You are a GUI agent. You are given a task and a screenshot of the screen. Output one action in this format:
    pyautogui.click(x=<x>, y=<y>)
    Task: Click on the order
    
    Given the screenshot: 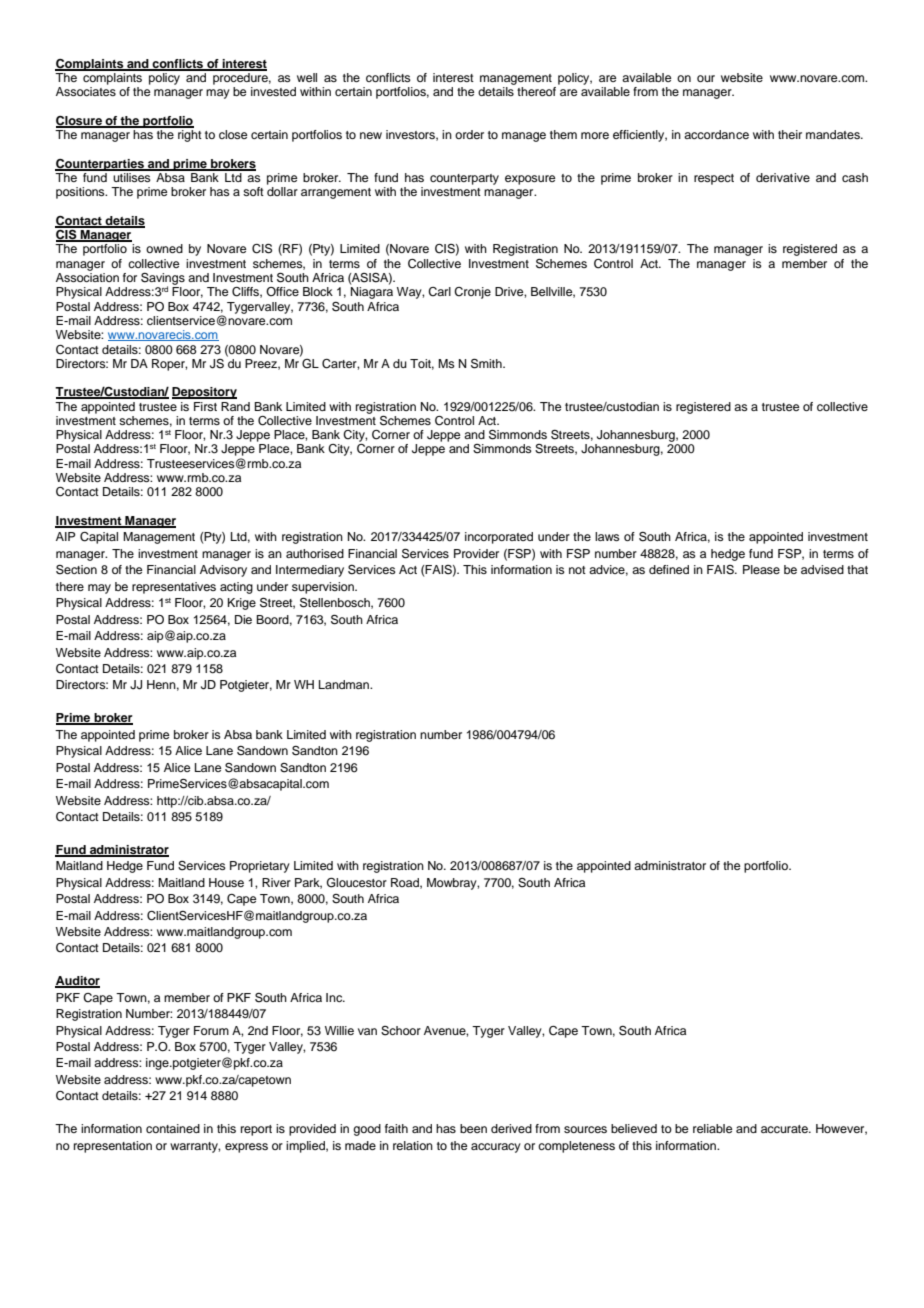 What is the action you would take?
    pyautogui.click(x=469, y=134)
